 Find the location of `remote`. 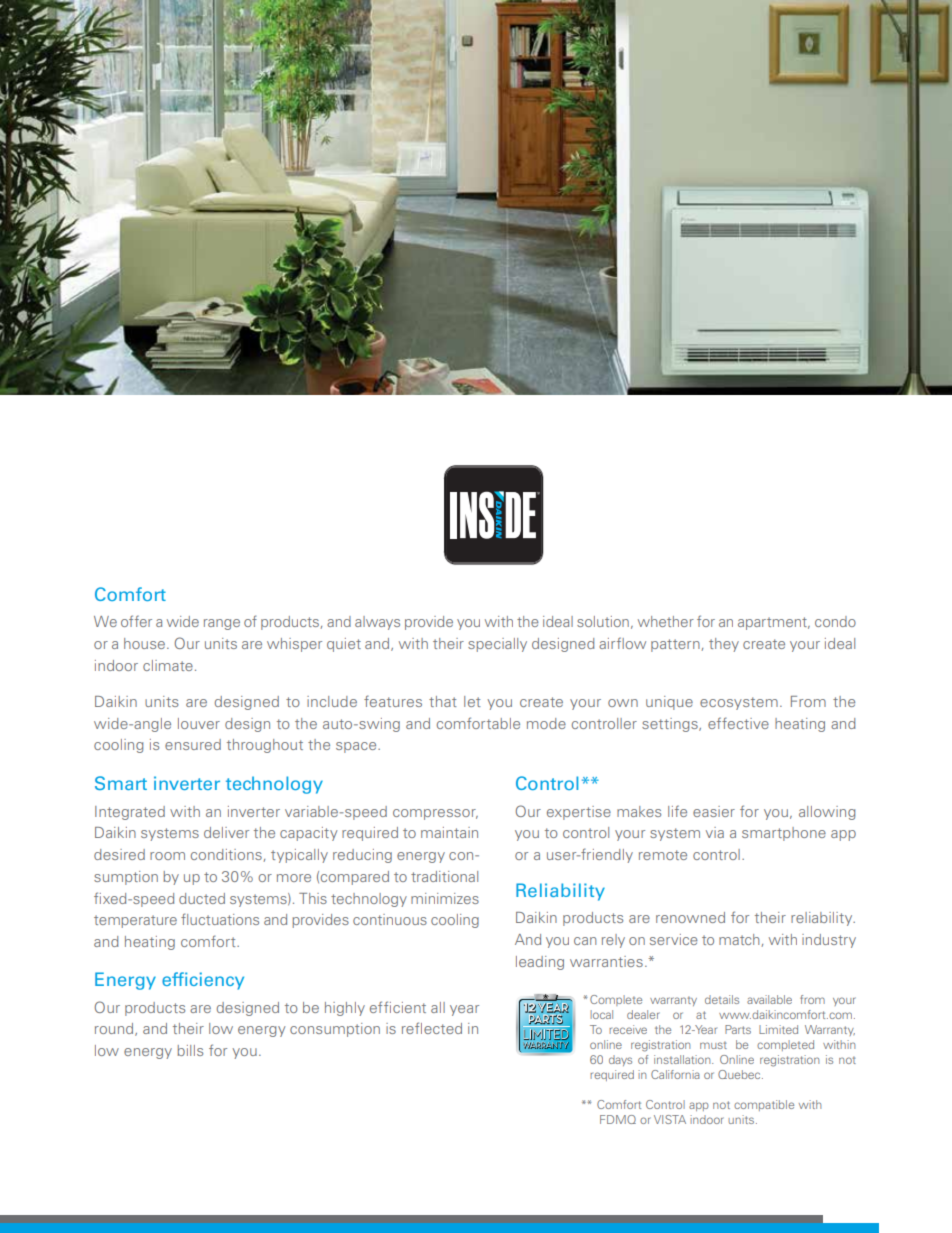

remote is located at coordinates (663, 855).
